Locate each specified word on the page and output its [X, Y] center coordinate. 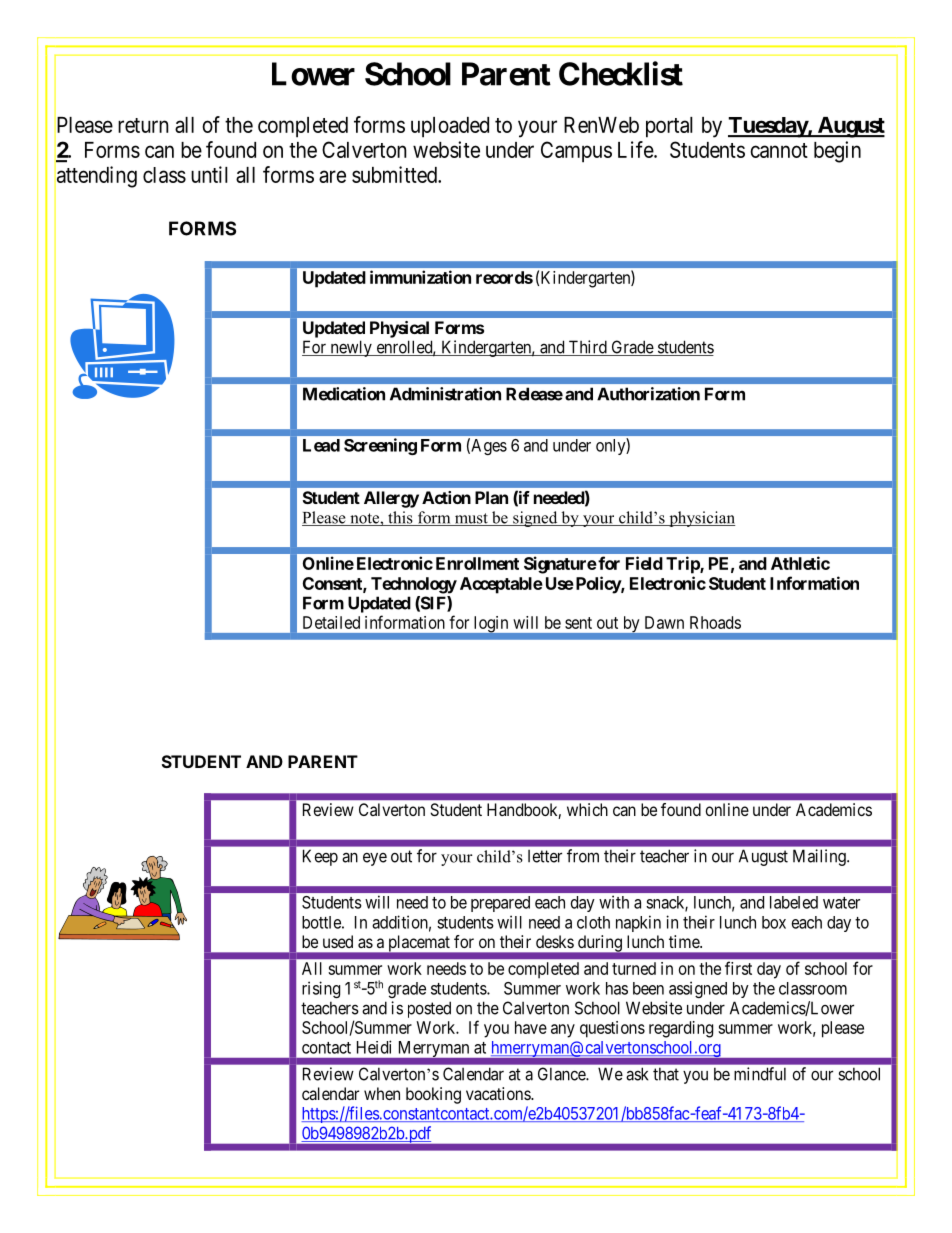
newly [351, 348]
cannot [779, 150]
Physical [399, 329]
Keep [320, 857]
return [143, 125]
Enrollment [477, 563]
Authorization [648, 394]
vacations [499, 1093]
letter [545, 856]
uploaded [450, 127]
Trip [683, 565]
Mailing [820, 857]
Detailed [331, 622]
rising [321, 989]
